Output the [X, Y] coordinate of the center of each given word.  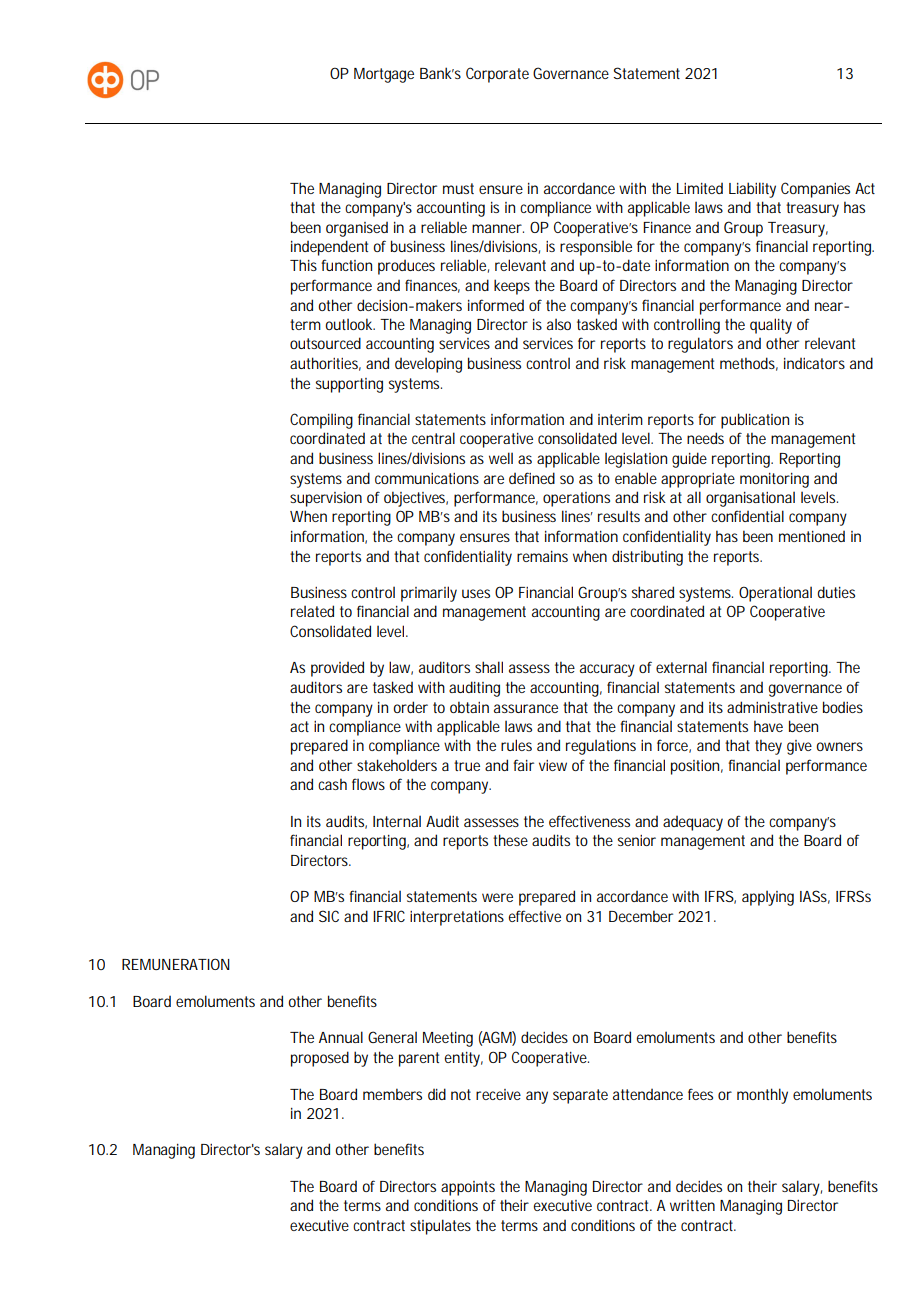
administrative [772, 707]
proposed [320, 1059]
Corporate [497, 75]
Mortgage [384, 75]
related [312, 611]
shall [489, 667]
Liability [752, 190]
